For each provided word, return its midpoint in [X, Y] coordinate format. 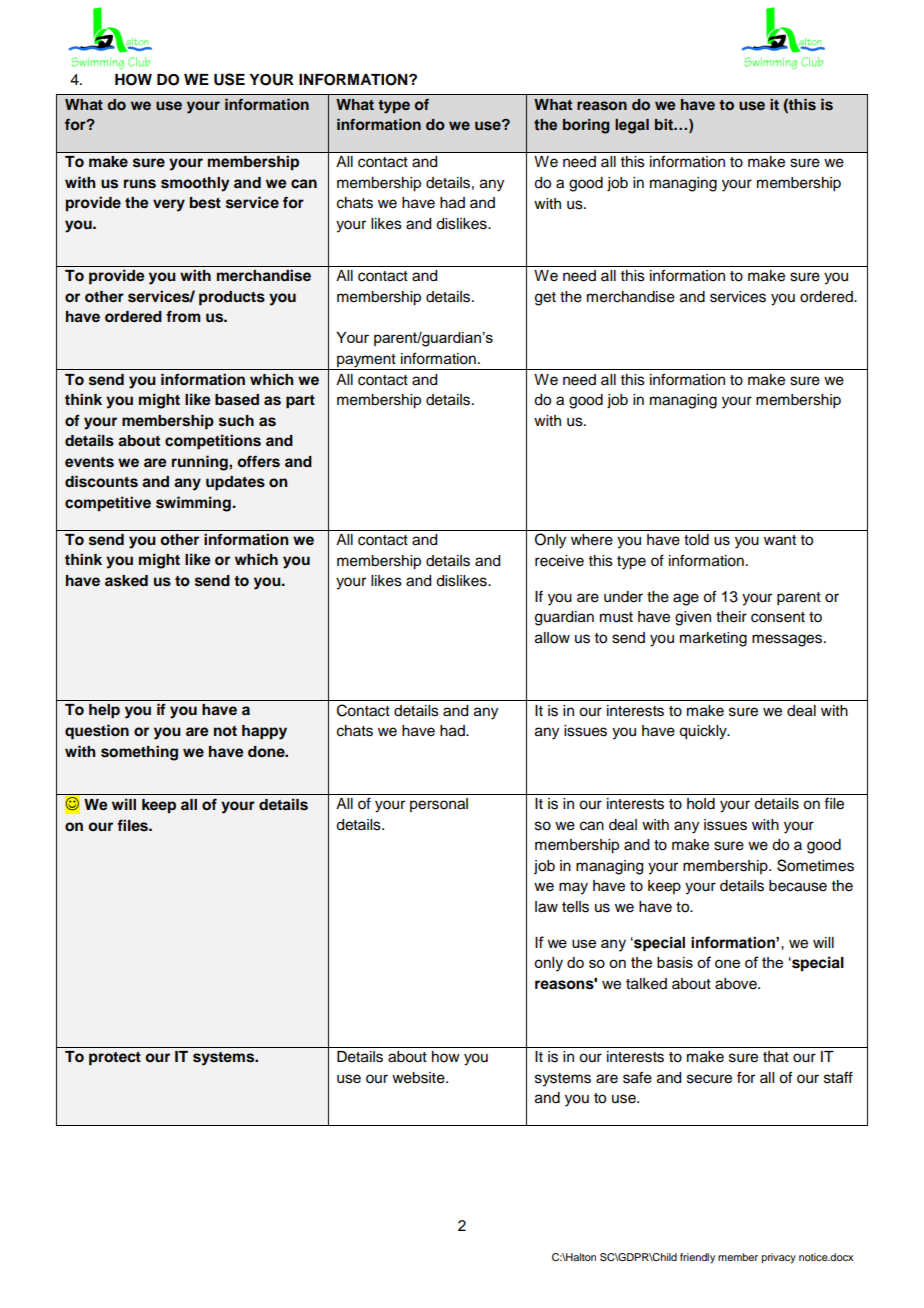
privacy [779, 1258]
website [419, 1078]
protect [115, 1059]
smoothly [195, 184]
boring [586, 126]
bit [665, 125]
